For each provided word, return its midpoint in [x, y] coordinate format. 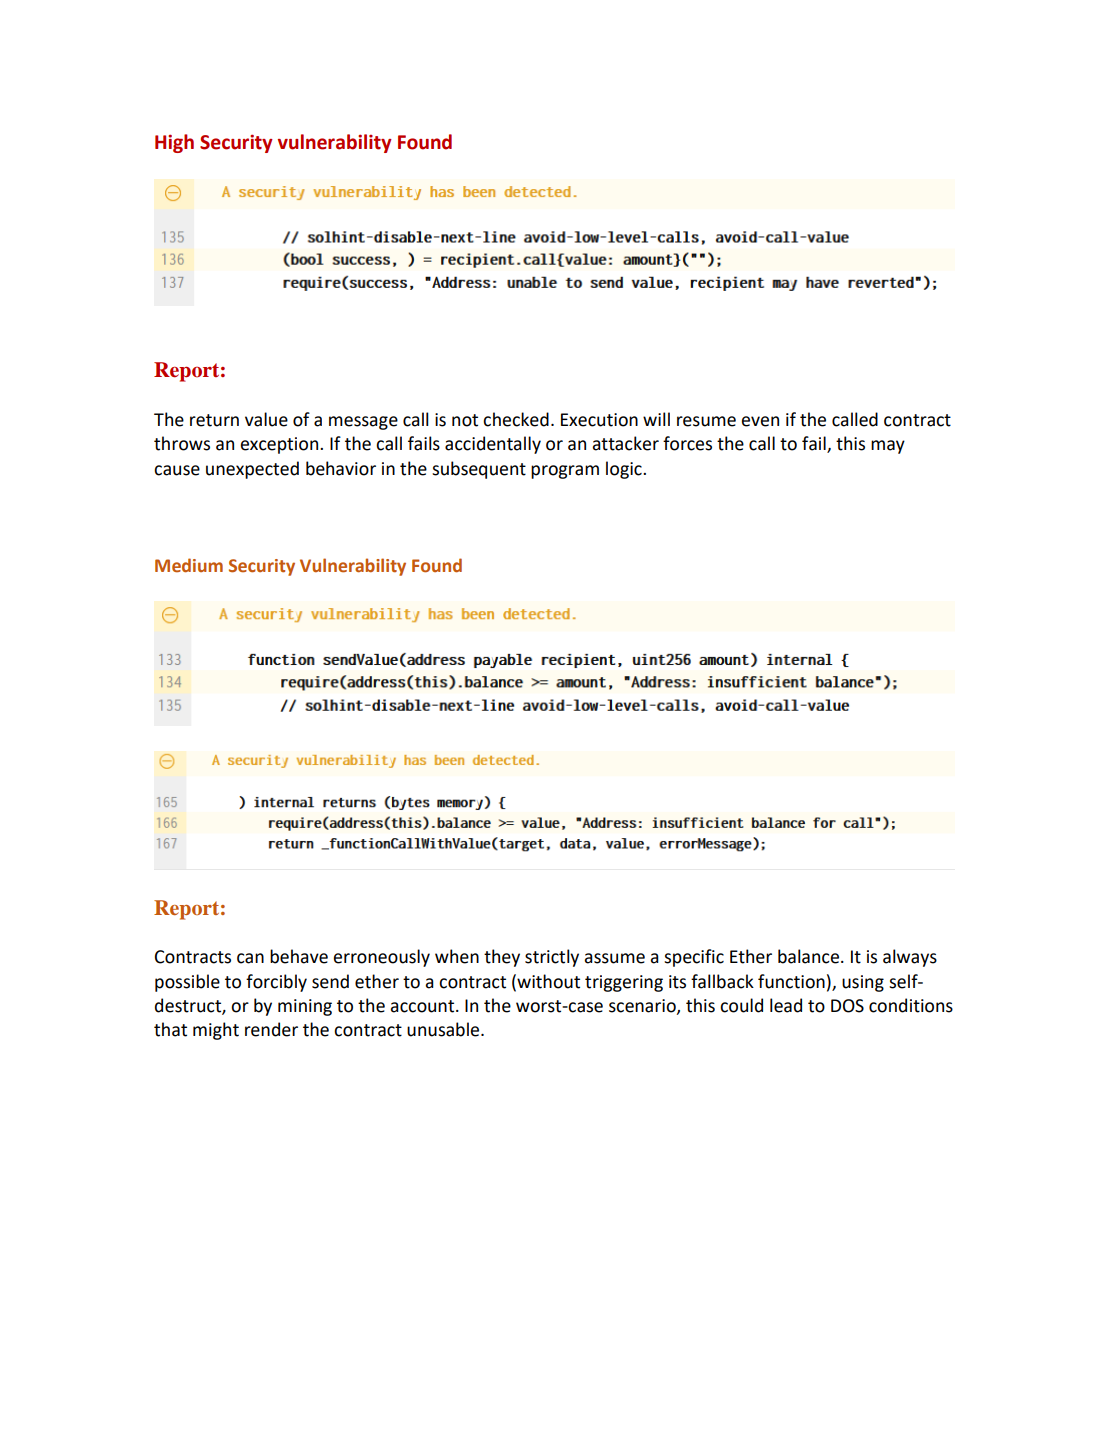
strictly [552, 958]
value [266, 419]
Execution [599, 420]
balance [810, 956]
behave [299, 956]
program [565, 472]
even [760, 421]
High [174, 143]
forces [687, 443]
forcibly [276, 983]
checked [516, 419]
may [888, 447]
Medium [189, 565]
